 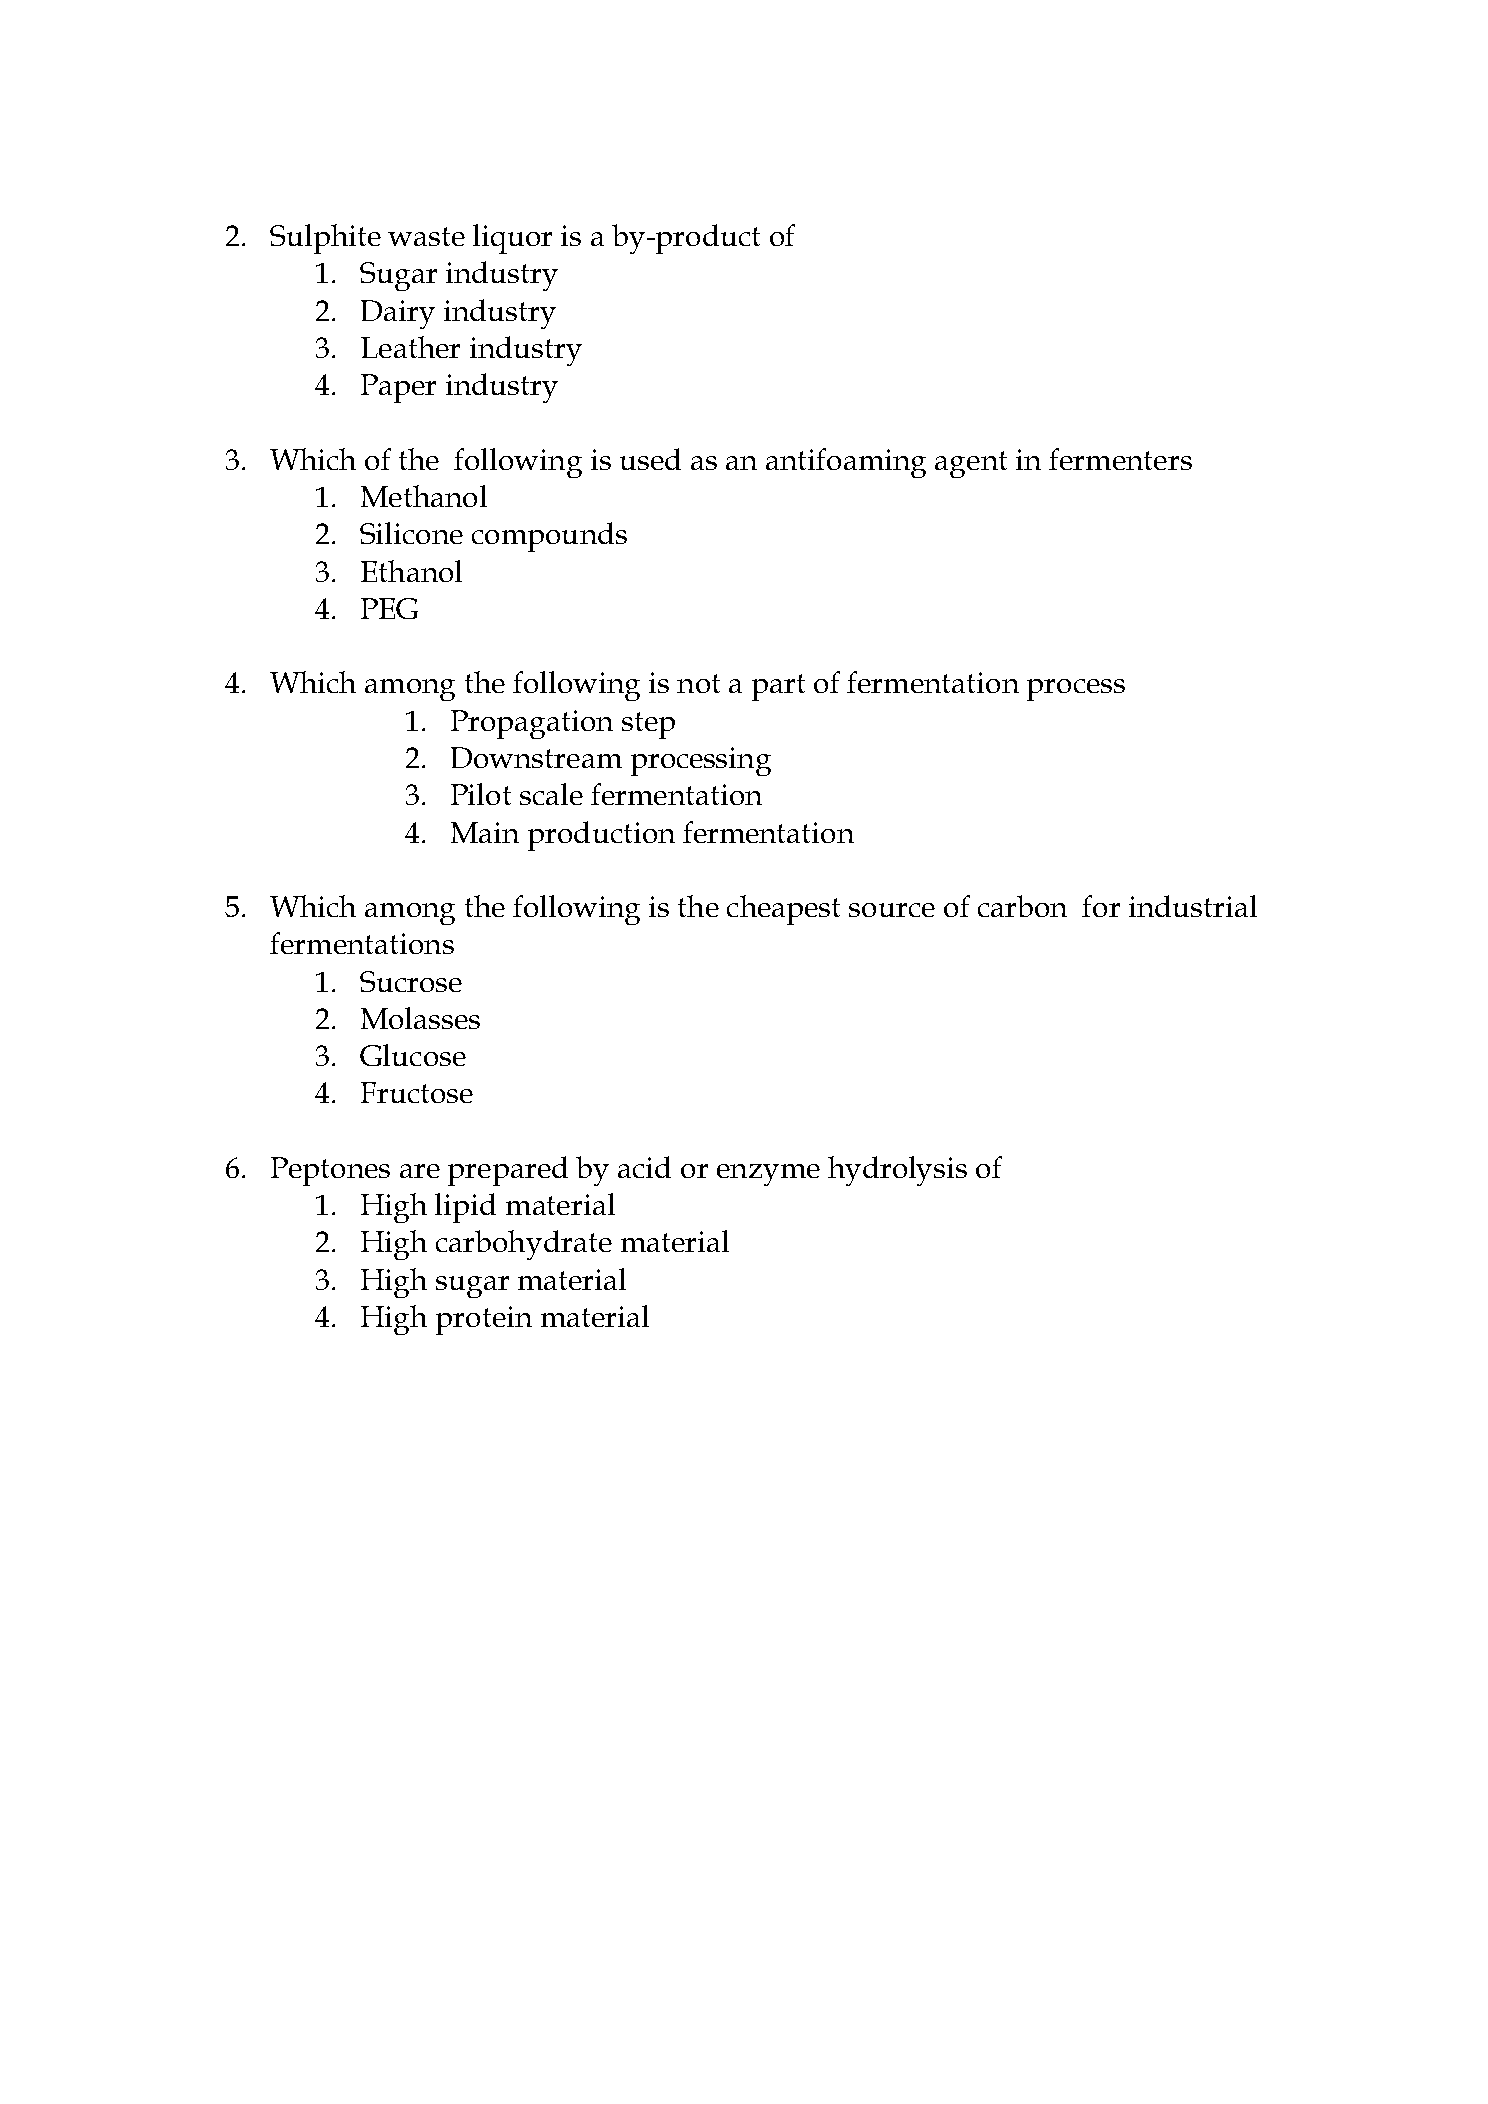 I want to click on agent, so click(x=971, y=464).
